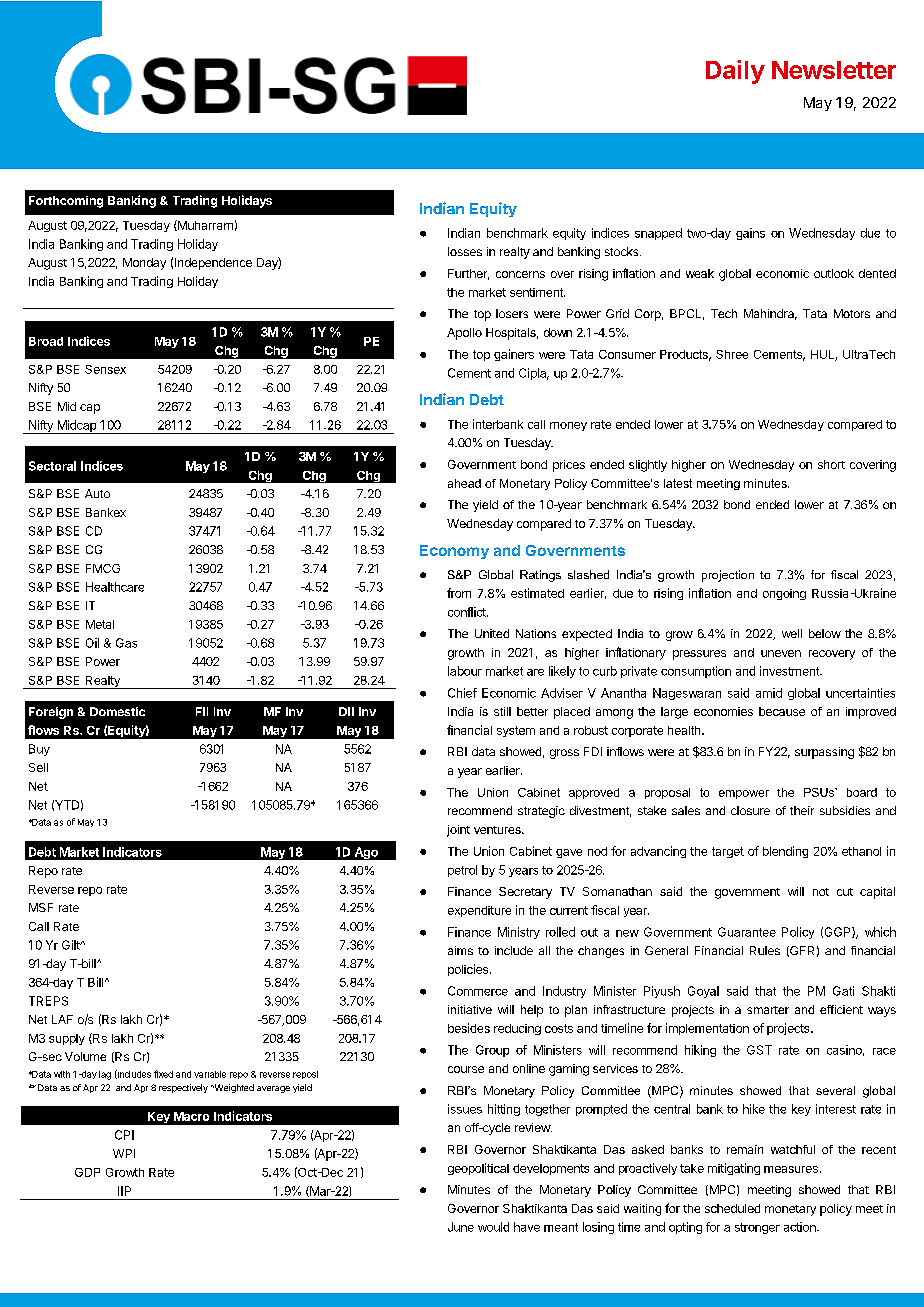  I want to click on uneven, so click(781, 653).
